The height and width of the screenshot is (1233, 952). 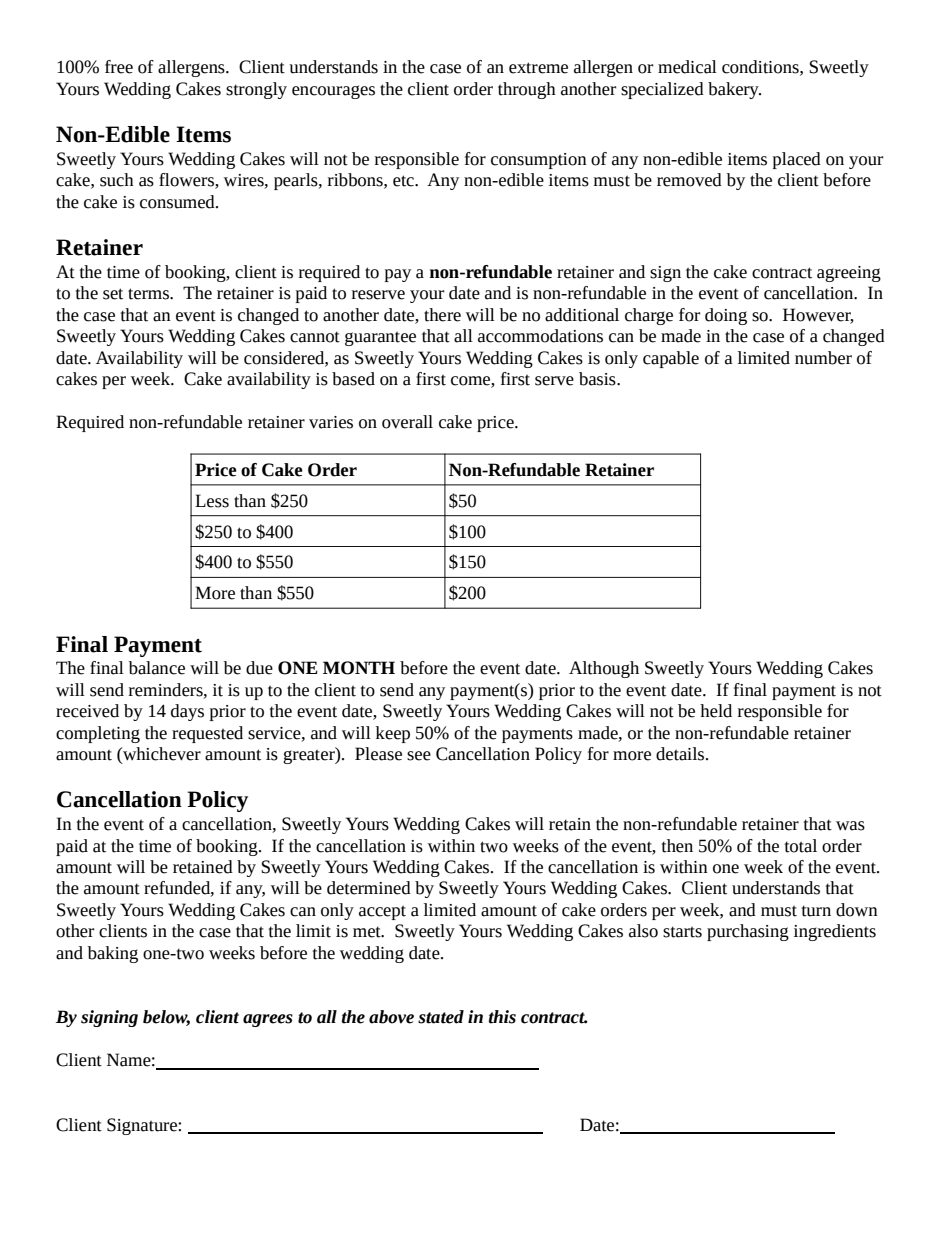 What do you see at coordinates (113, 954) in the screenshot?
I see `baking` at bounding box center [113, 954].
